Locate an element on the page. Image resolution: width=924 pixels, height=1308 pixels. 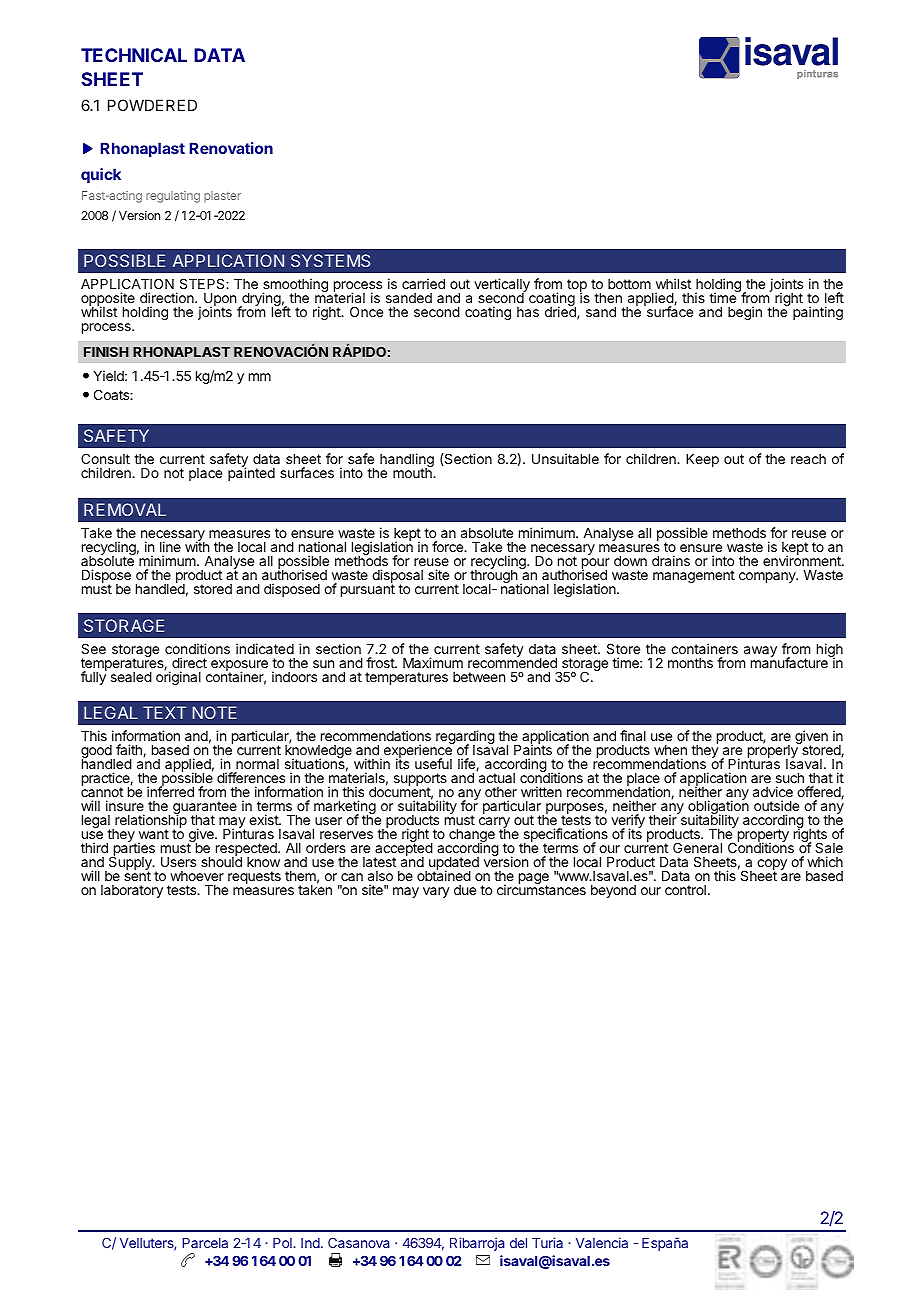
has is located at coordinates (528, 312).
